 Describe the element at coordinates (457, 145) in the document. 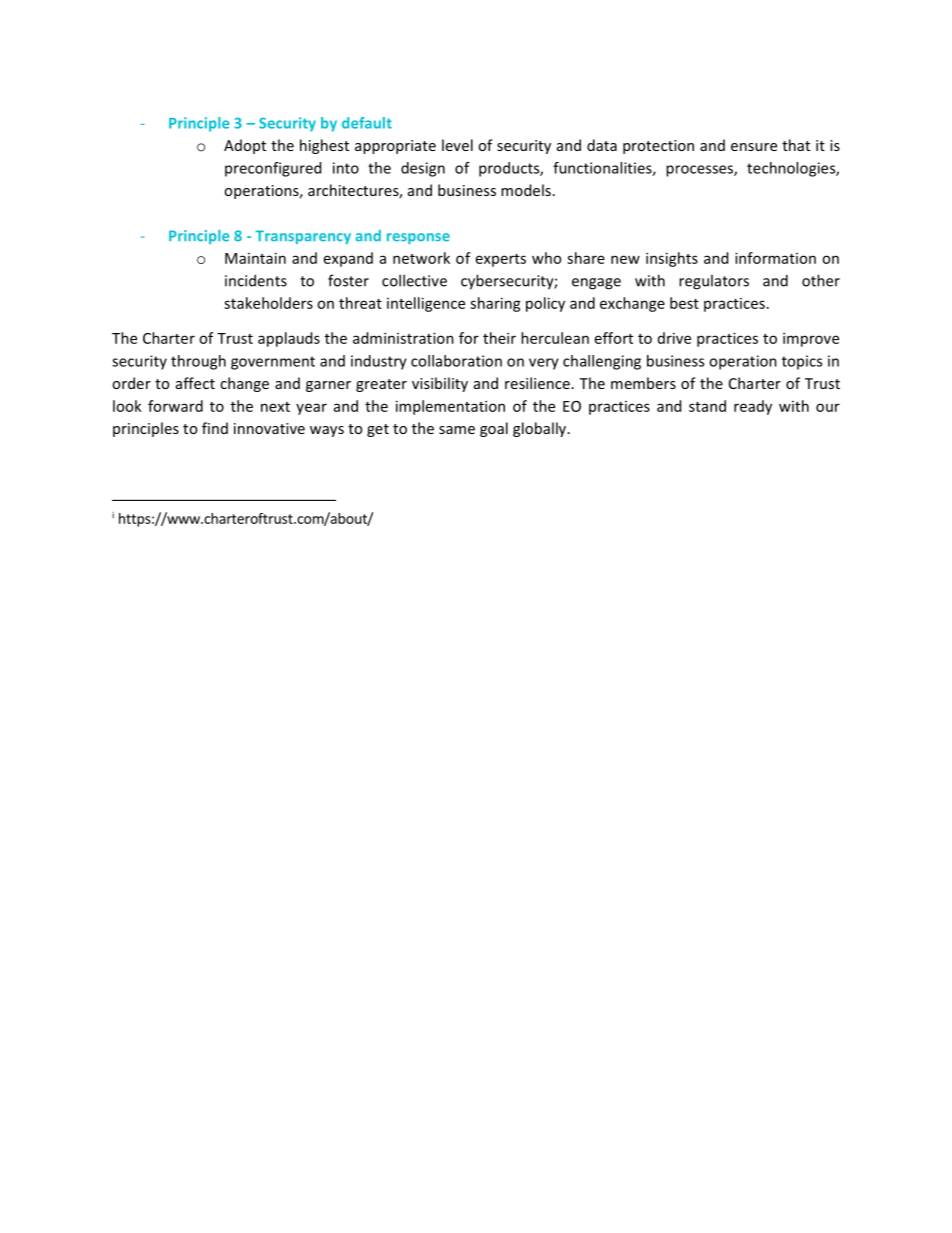

I see `level` at that location.
